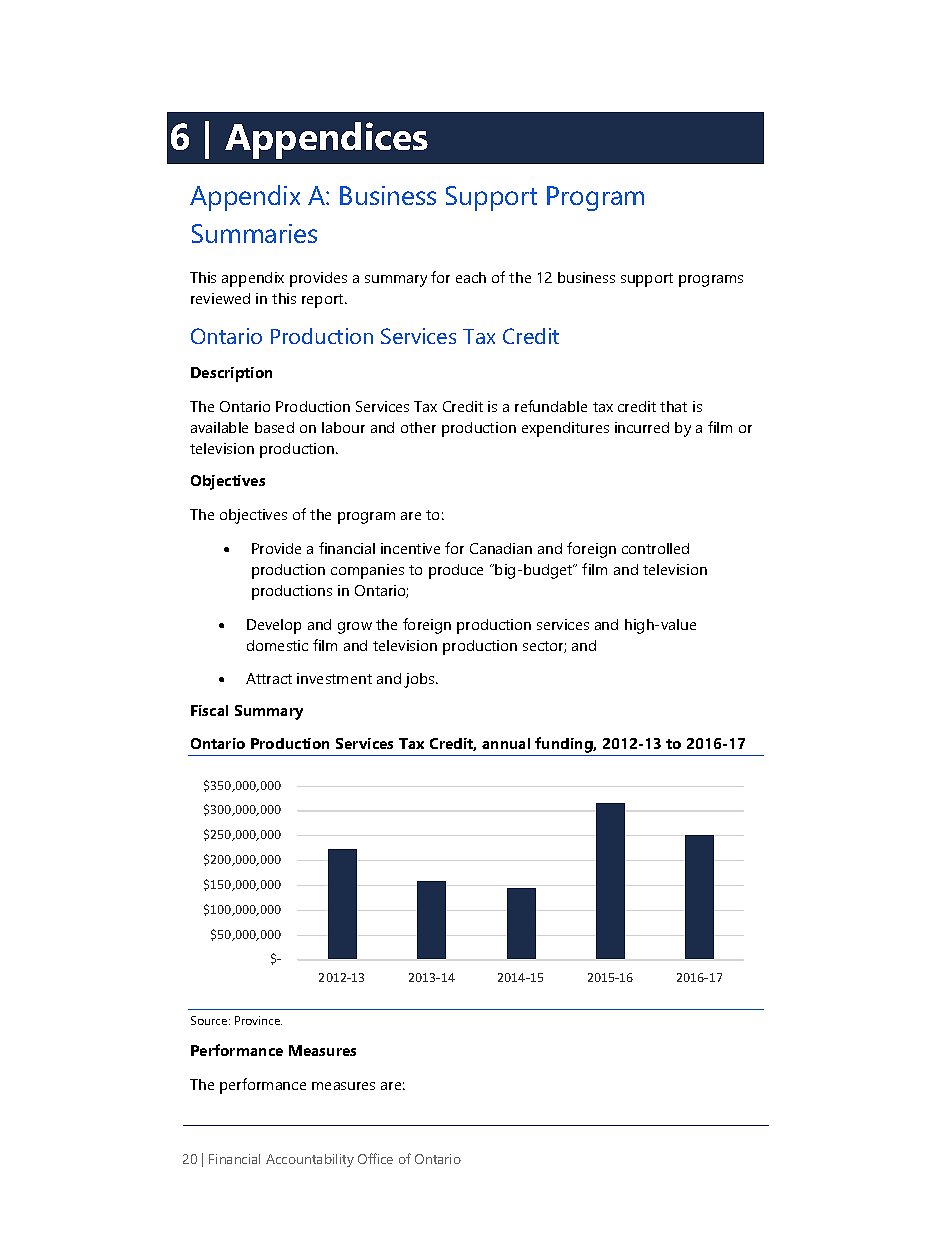 The image size is (952, 1233). I want to click on based, so click(274, 427).
